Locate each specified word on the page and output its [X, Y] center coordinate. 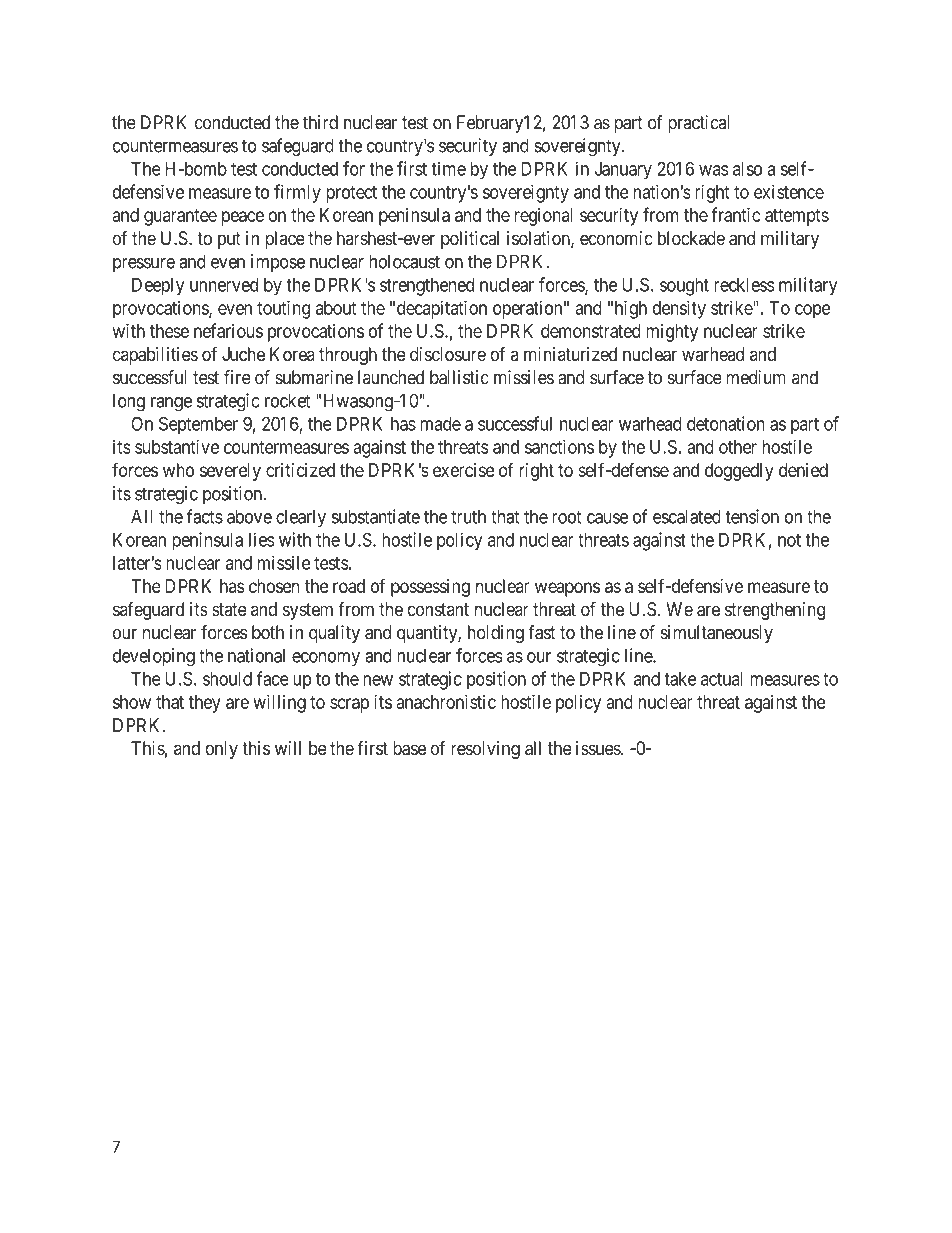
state [229, 609]
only [221, 750]
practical [698, 124]
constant [438, 609]
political [470, 240]
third [320, 122]
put [229, 240]
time [449, 168]
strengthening [775, 611]
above [249, 516]
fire [237, 377]
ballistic [459, 377]
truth [468, 516]
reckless [744, 285]
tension [752, 516]
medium [756, 377]
